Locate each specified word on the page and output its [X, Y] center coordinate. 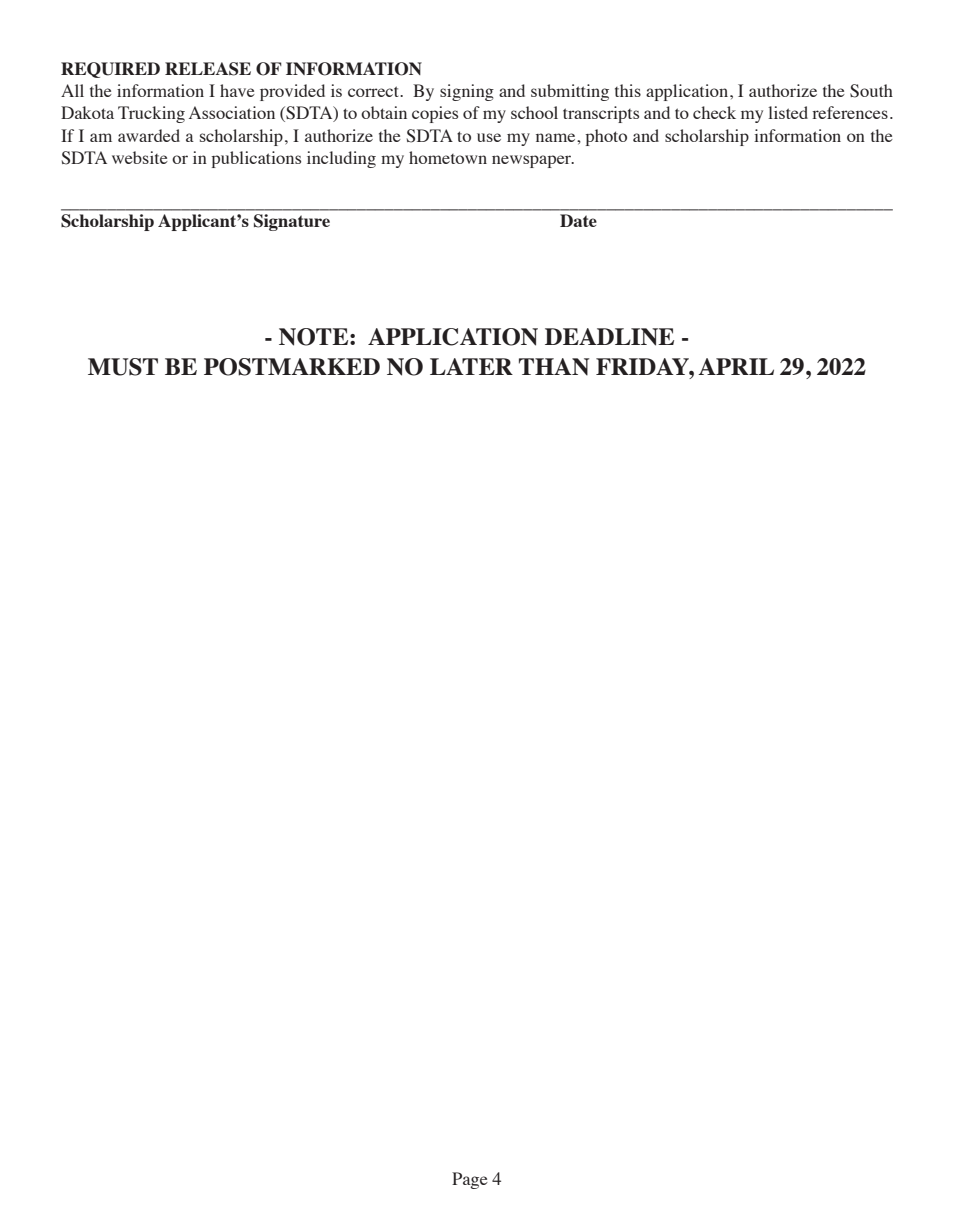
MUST [123, 367]
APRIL [736, 366]
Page [470, 1180]
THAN [554, 367]
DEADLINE [609, 337]
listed [788, 112]
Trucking [151, 114]
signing [467, 92]
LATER [471, 366]
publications [256, 159]
